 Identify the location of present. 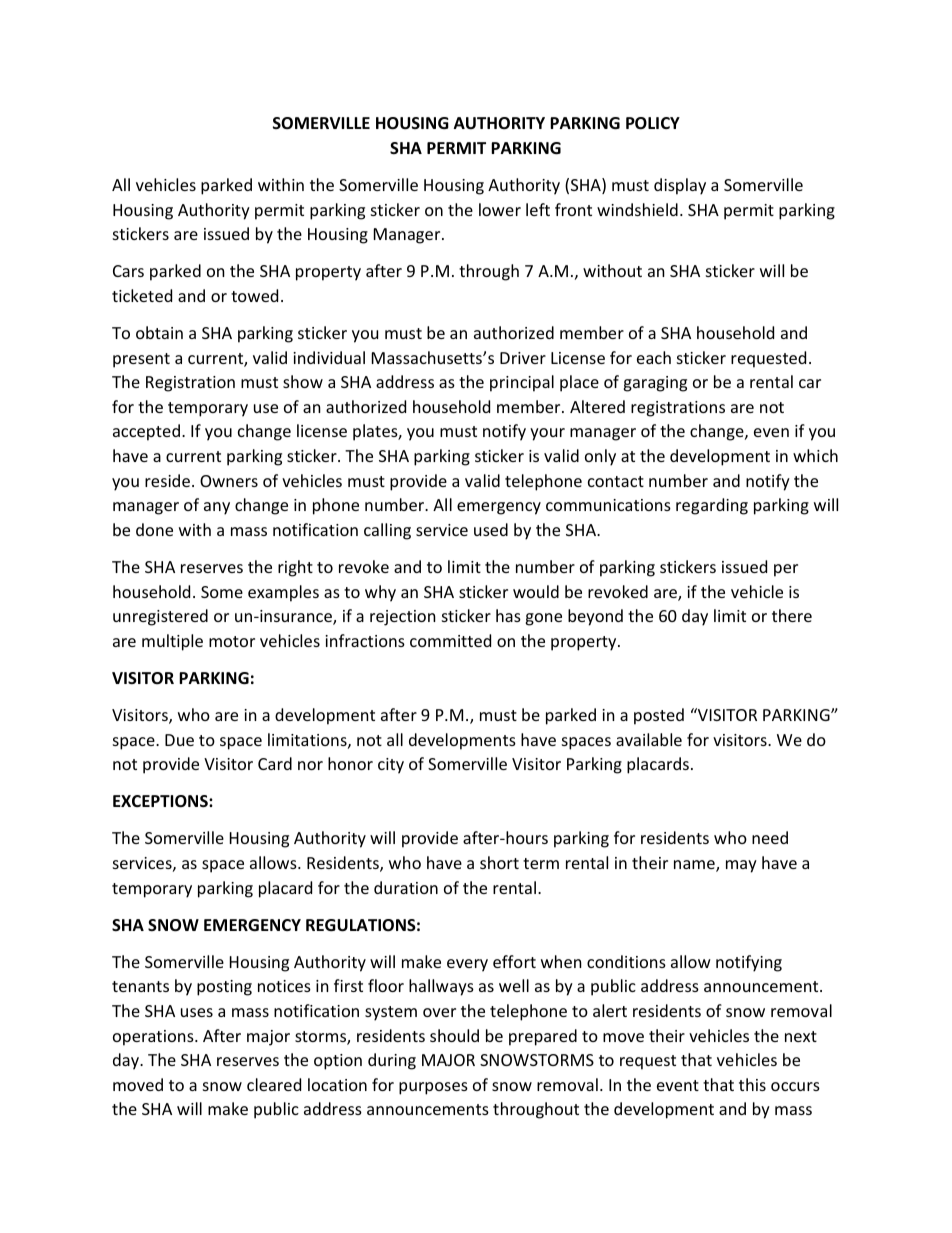
(141, 360).
